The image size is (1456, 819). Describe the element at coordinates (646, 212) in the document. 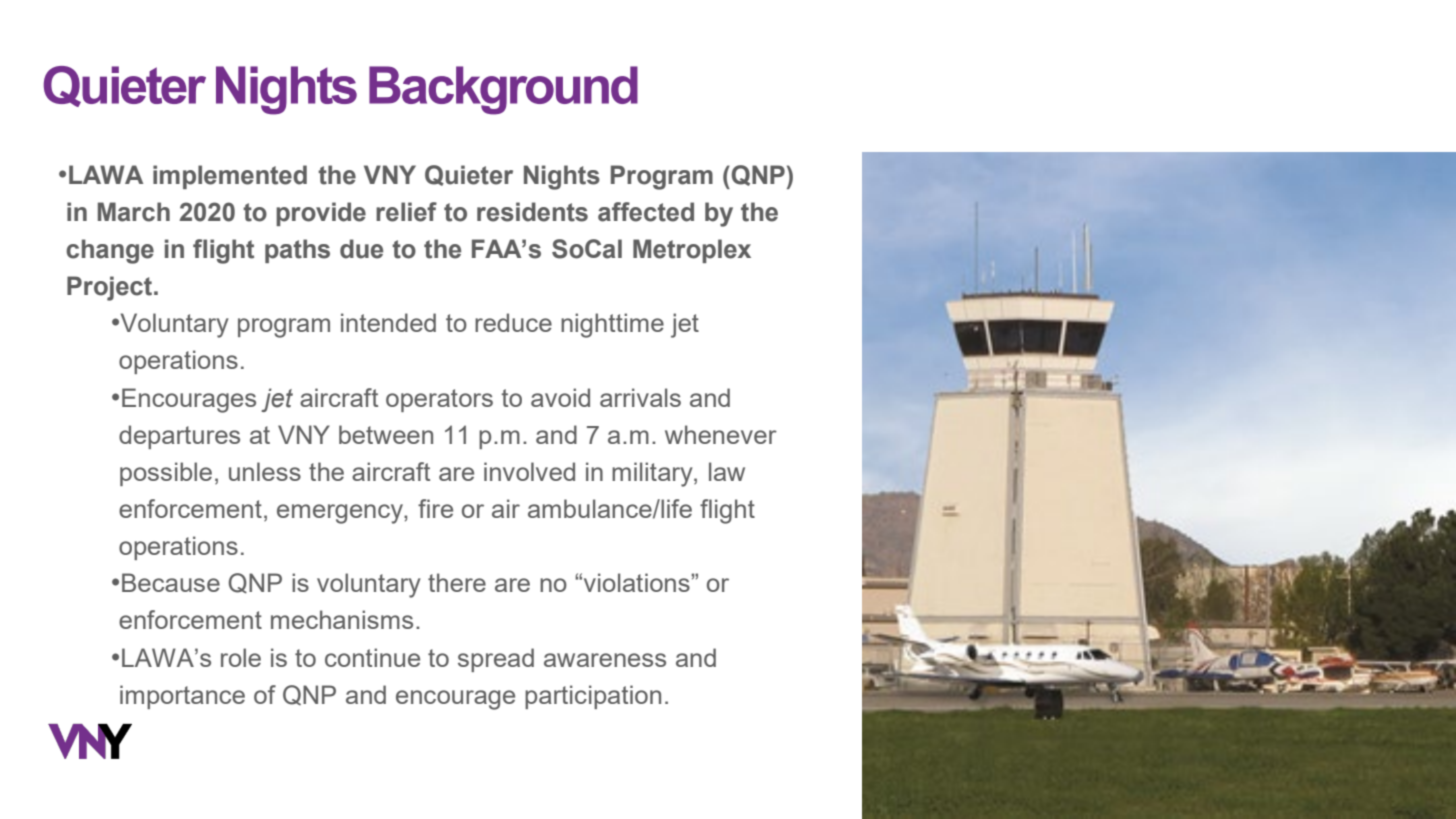

I see `affected` at that location.
